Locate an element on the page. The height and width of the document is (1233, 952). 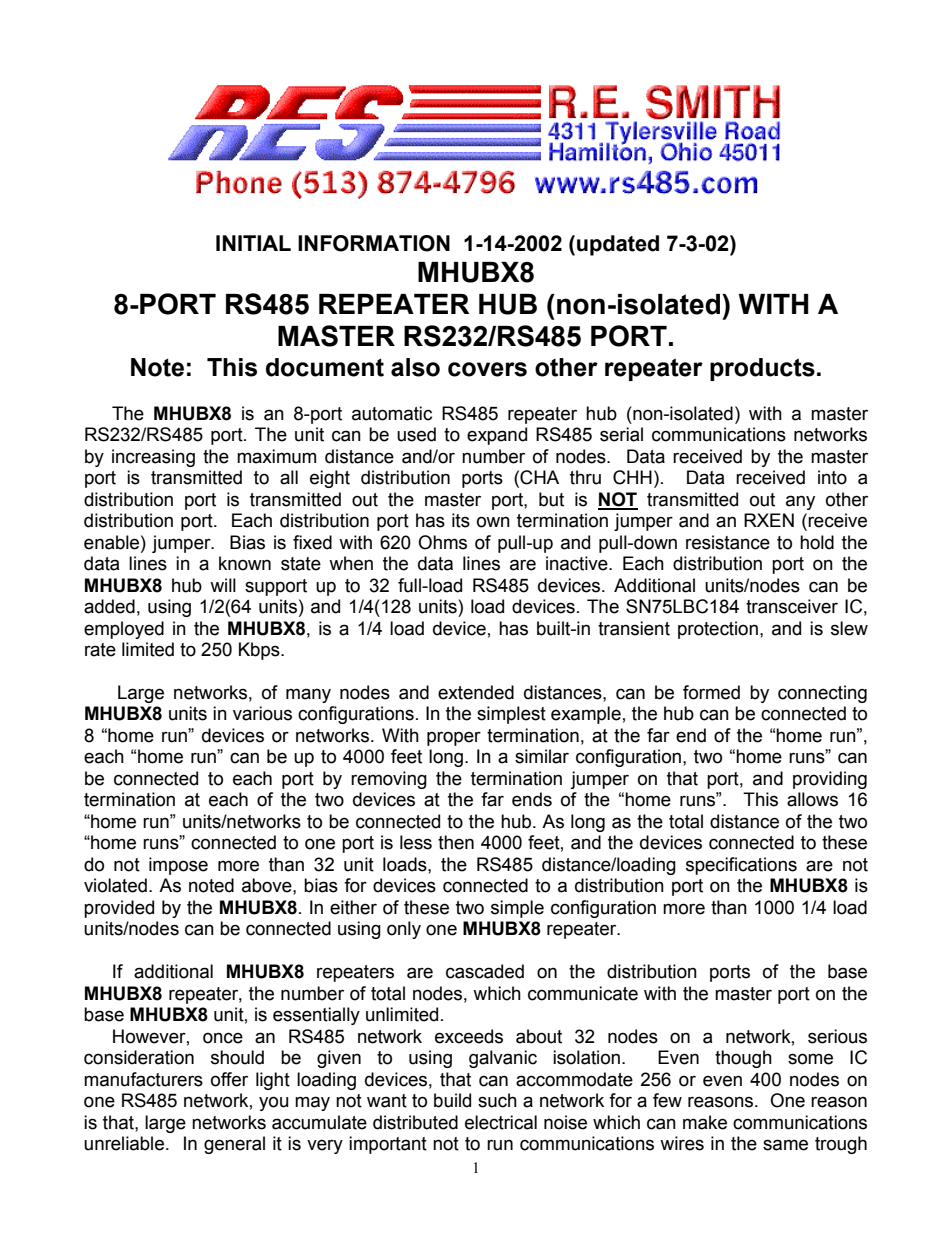
specifications is located at coordinates (741, 866).
